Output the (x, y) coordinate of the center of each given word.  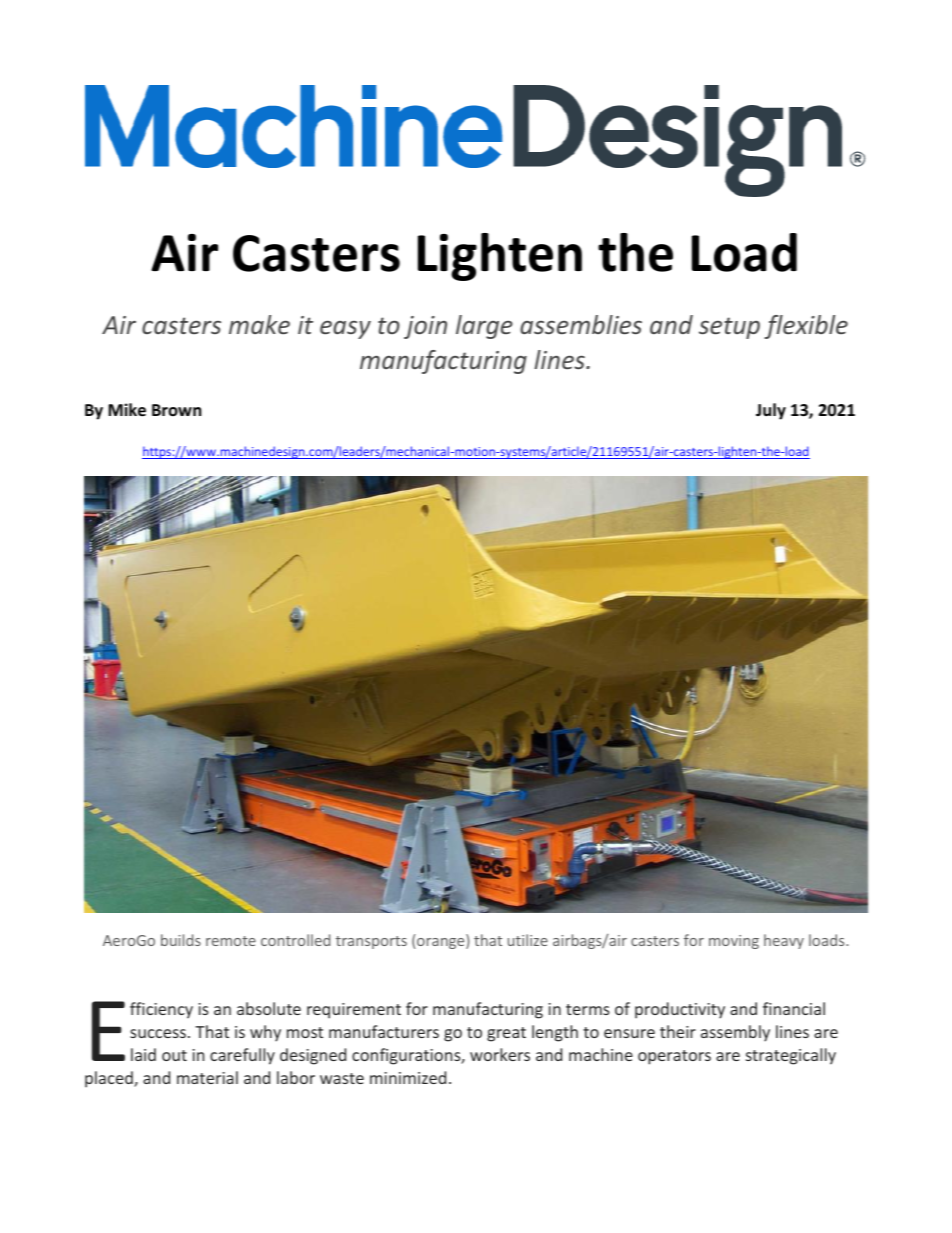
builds (181, 940)
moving (734, 942)
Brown (176, 410)
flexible (806, 327)
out (174, 1055)
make (259, 324)
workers (500, 1054)
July (771, 411)
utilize (528, 940)
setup (729, 328)
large (484, 327)
